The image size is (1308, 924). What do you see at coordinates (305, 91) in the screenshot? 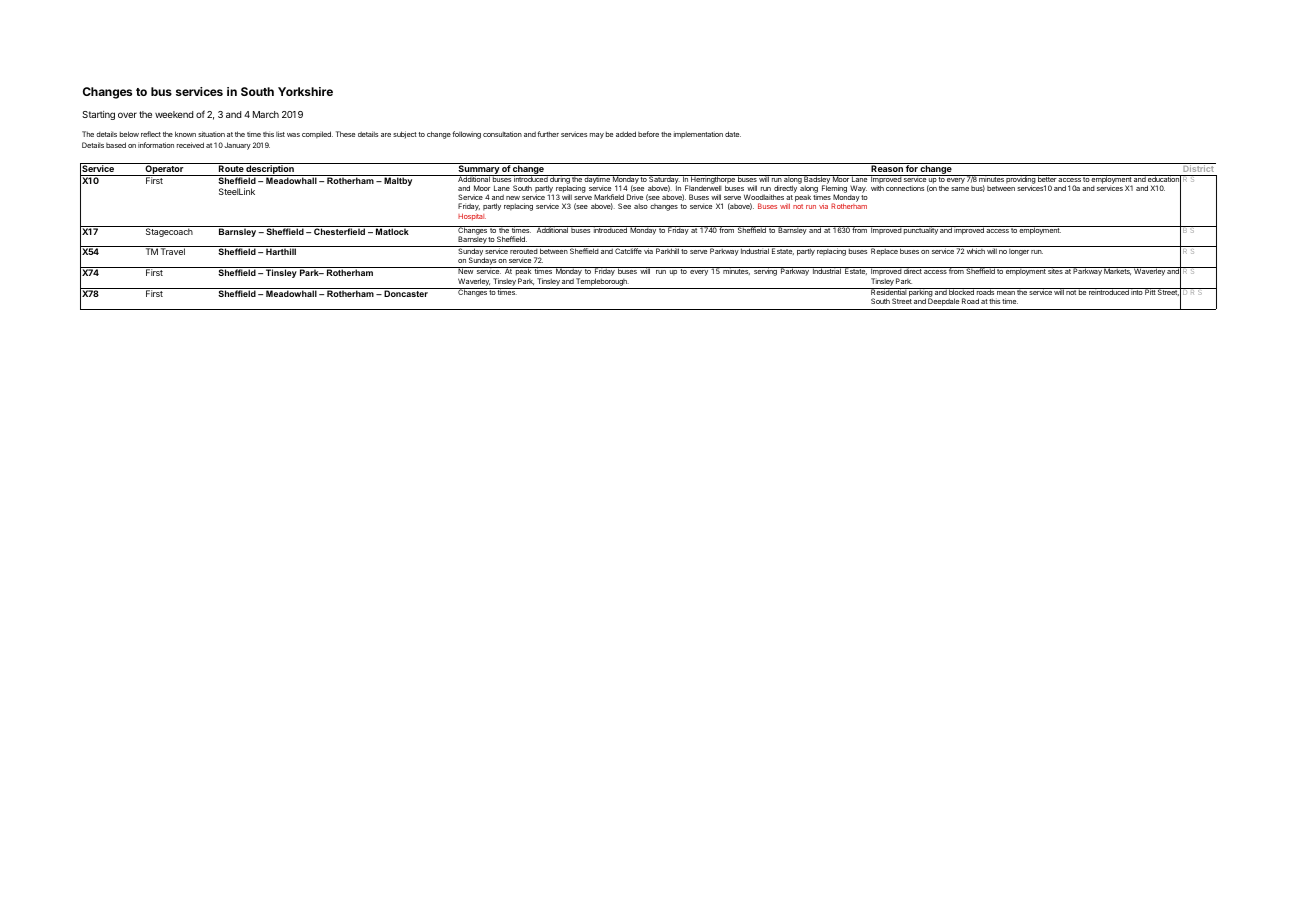
I see `Yorkshire` at bounding box center [305, 91].
